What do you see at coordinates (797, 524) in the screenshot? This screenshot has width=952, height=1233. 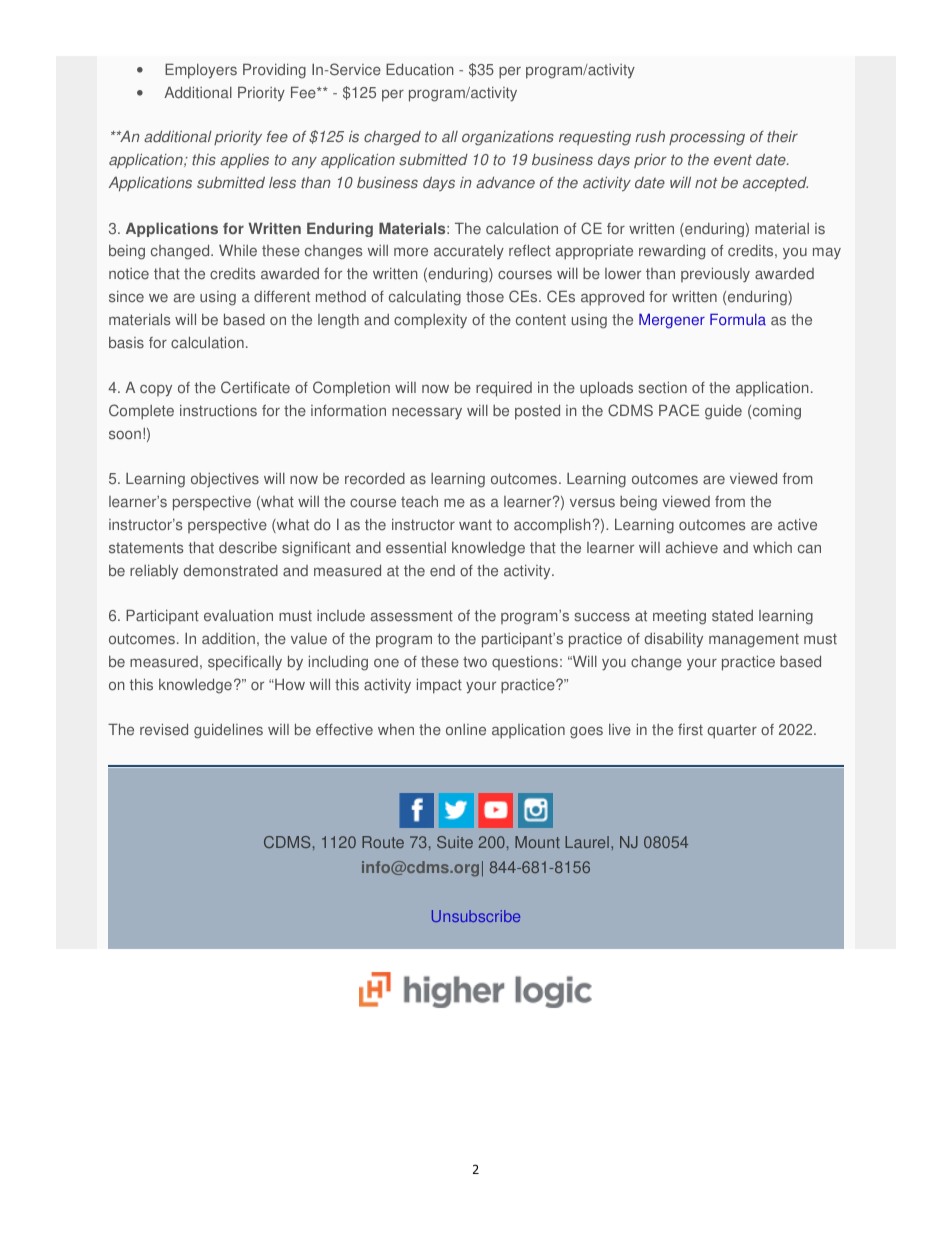 I see `active` at bounding box center [797, 524].
